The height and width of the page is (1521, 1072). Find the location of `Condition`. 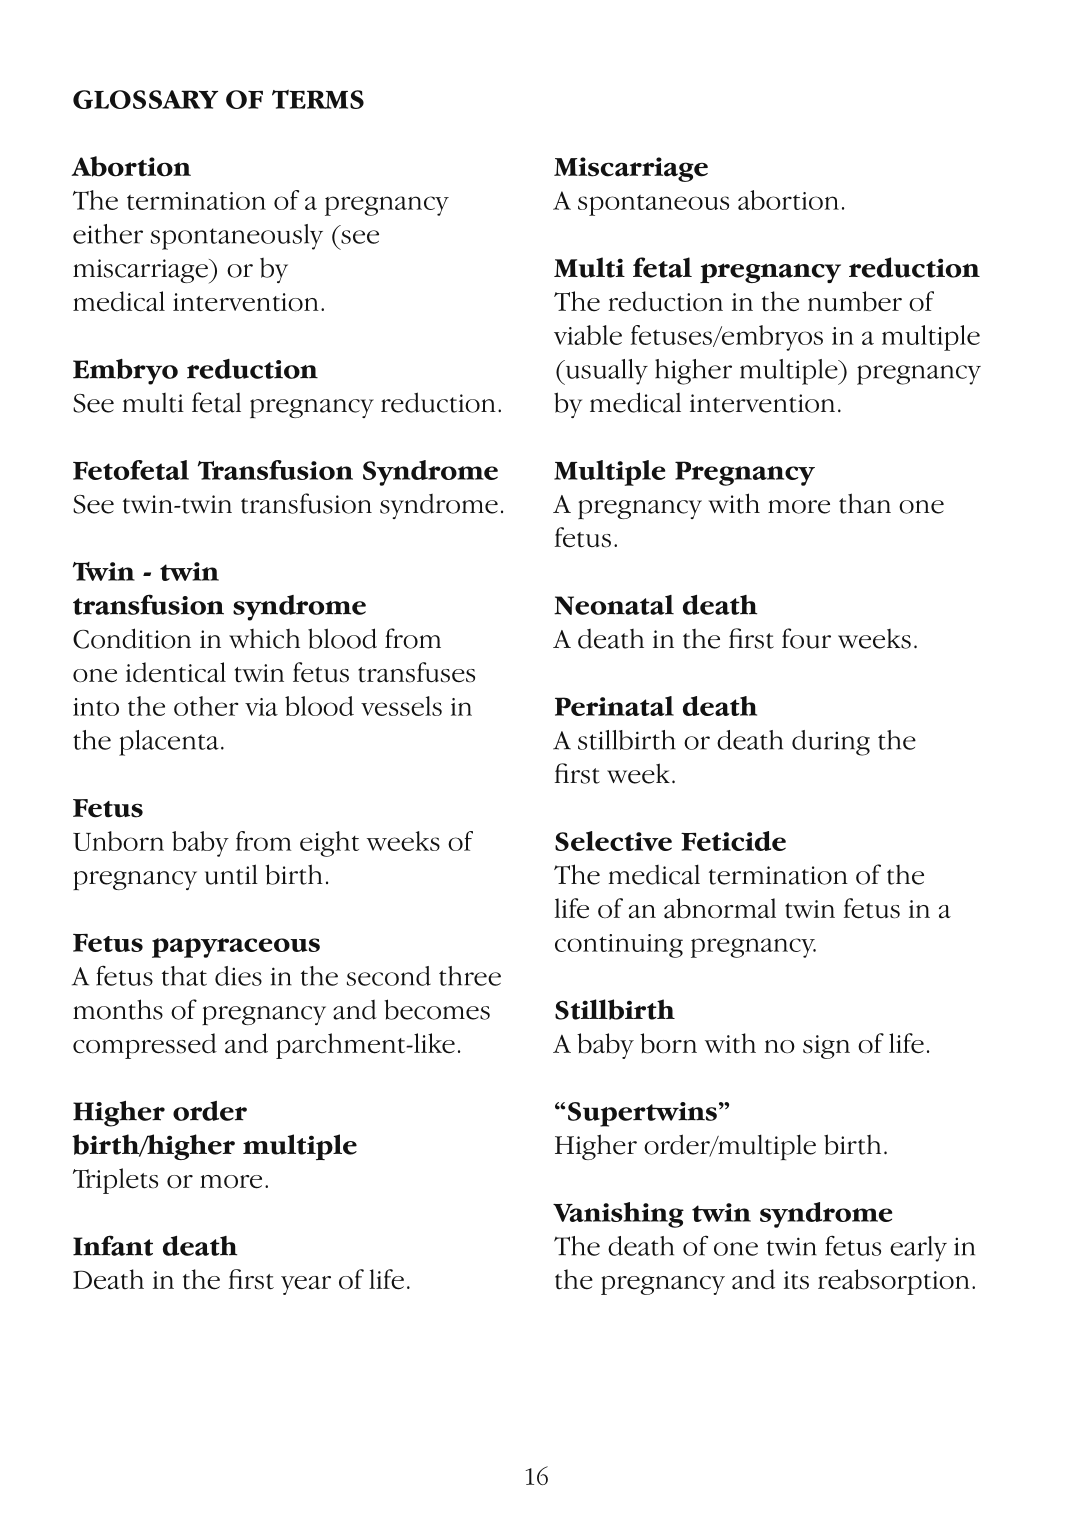

Condition is located at coordinates (132, 638).
